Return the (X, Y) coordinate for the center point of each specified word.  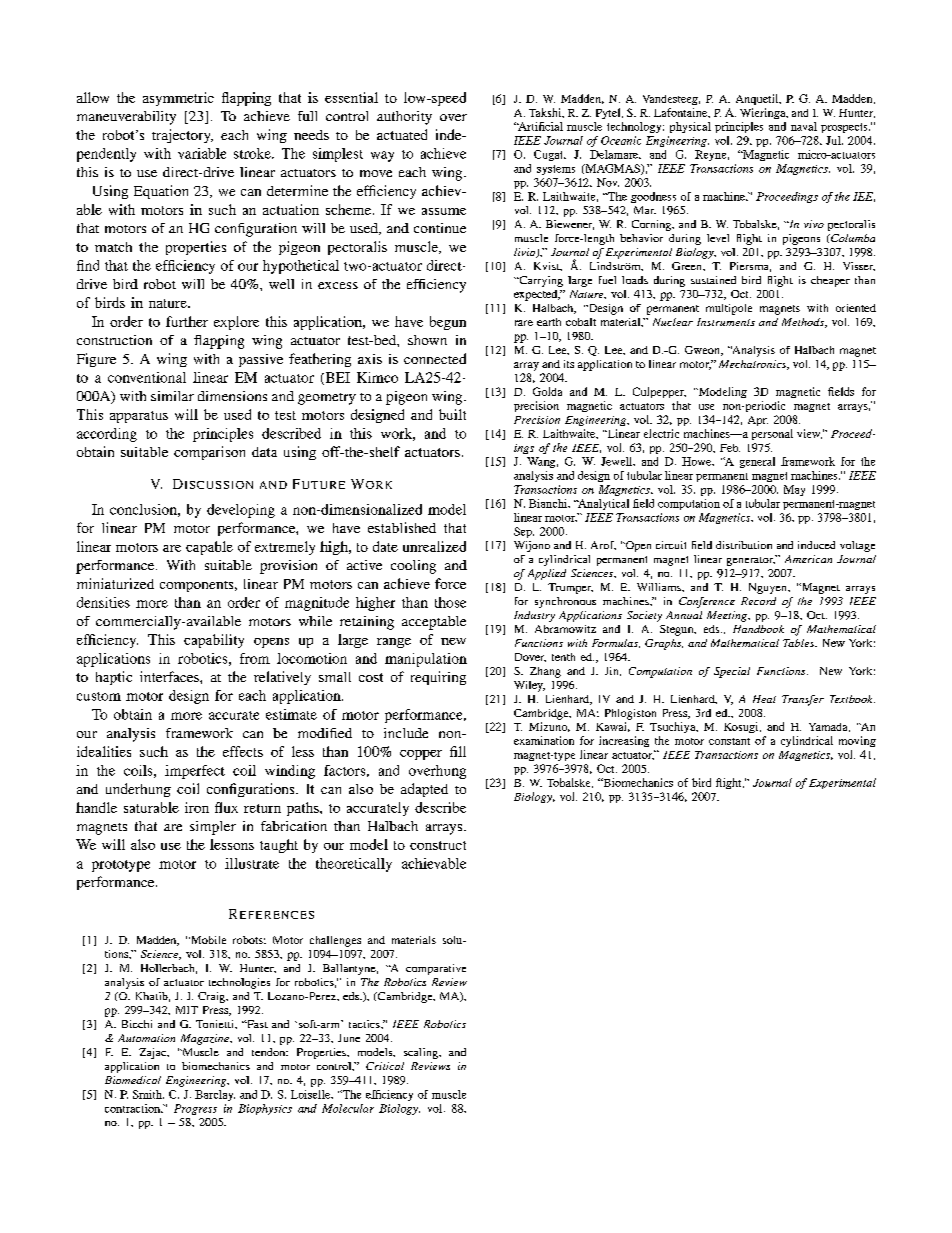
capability (214, 641)
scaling (422, 1053)
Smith (148, 1094)
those (450, 602)
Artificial (540, 126)
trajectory (182, 136)
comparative (436, 969)
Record (758, 601)
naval (804, 126)
